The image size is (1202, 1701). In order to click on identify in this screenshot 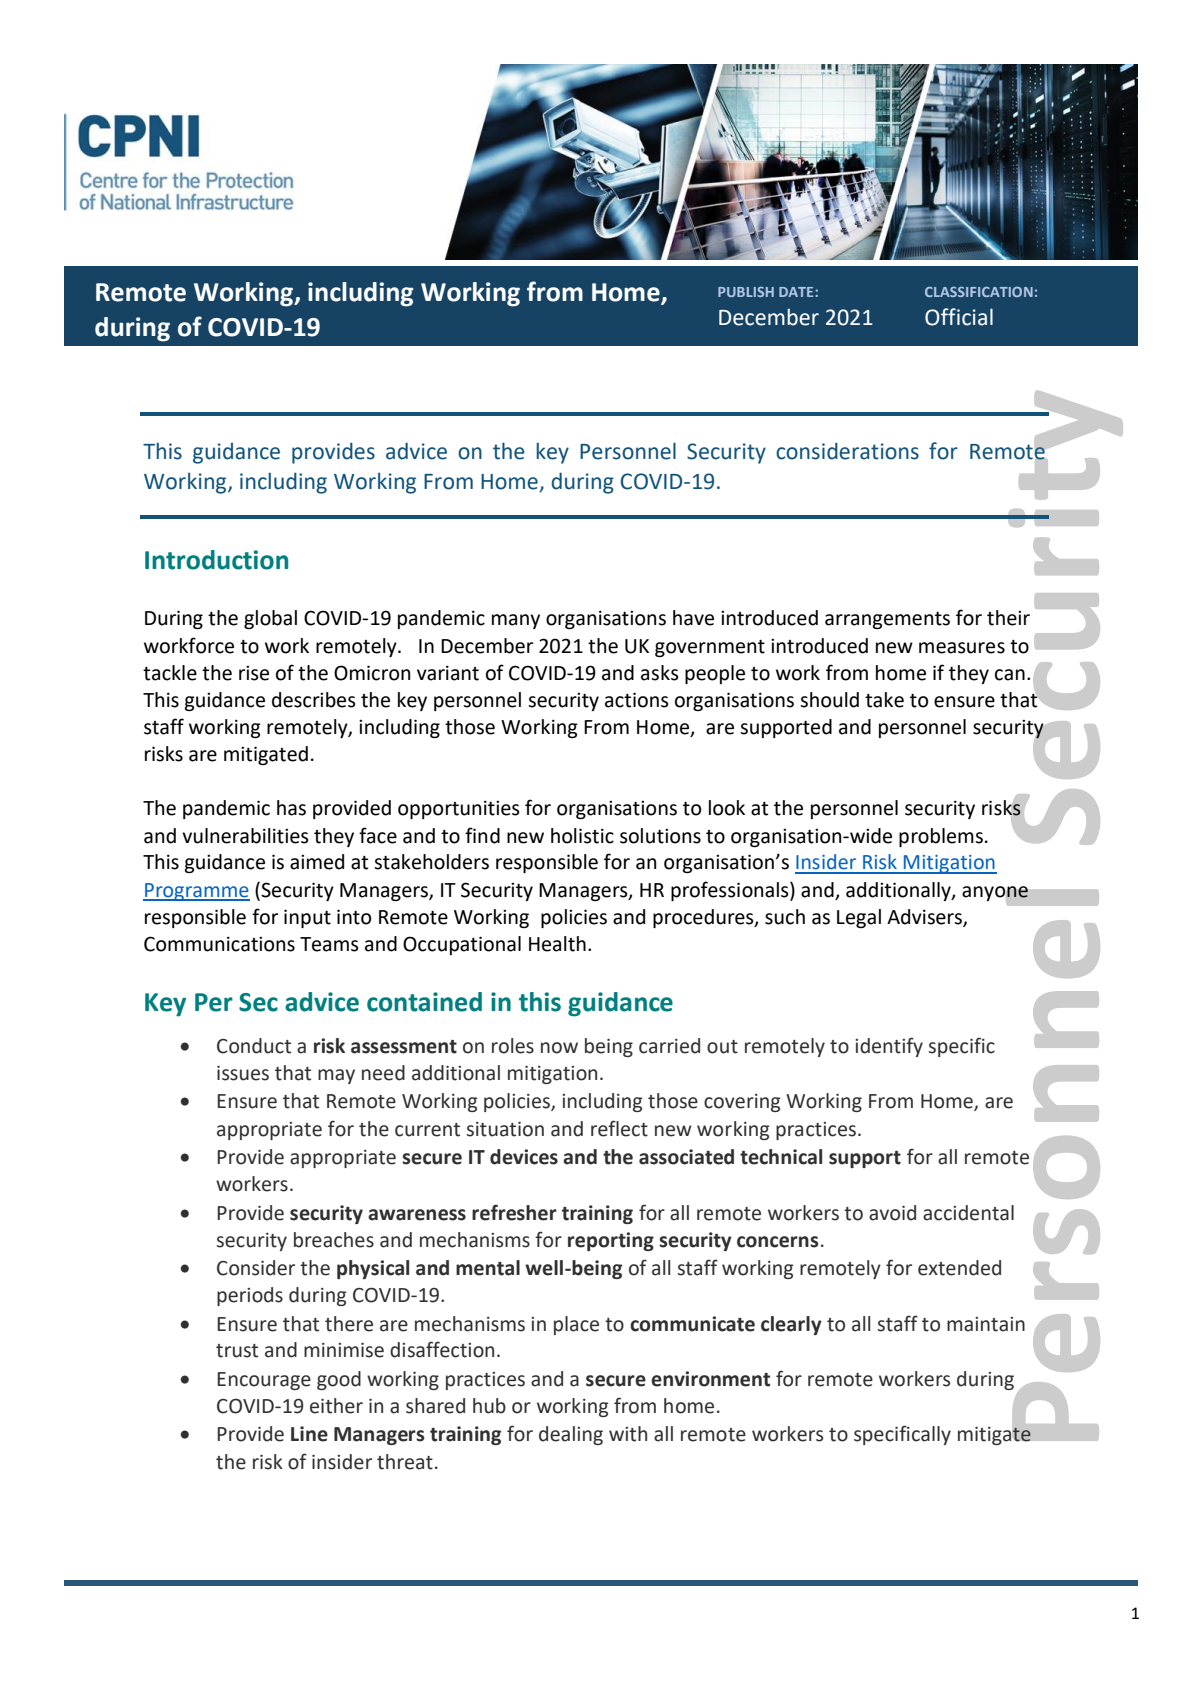, I will do `click(889, 1047)`.
